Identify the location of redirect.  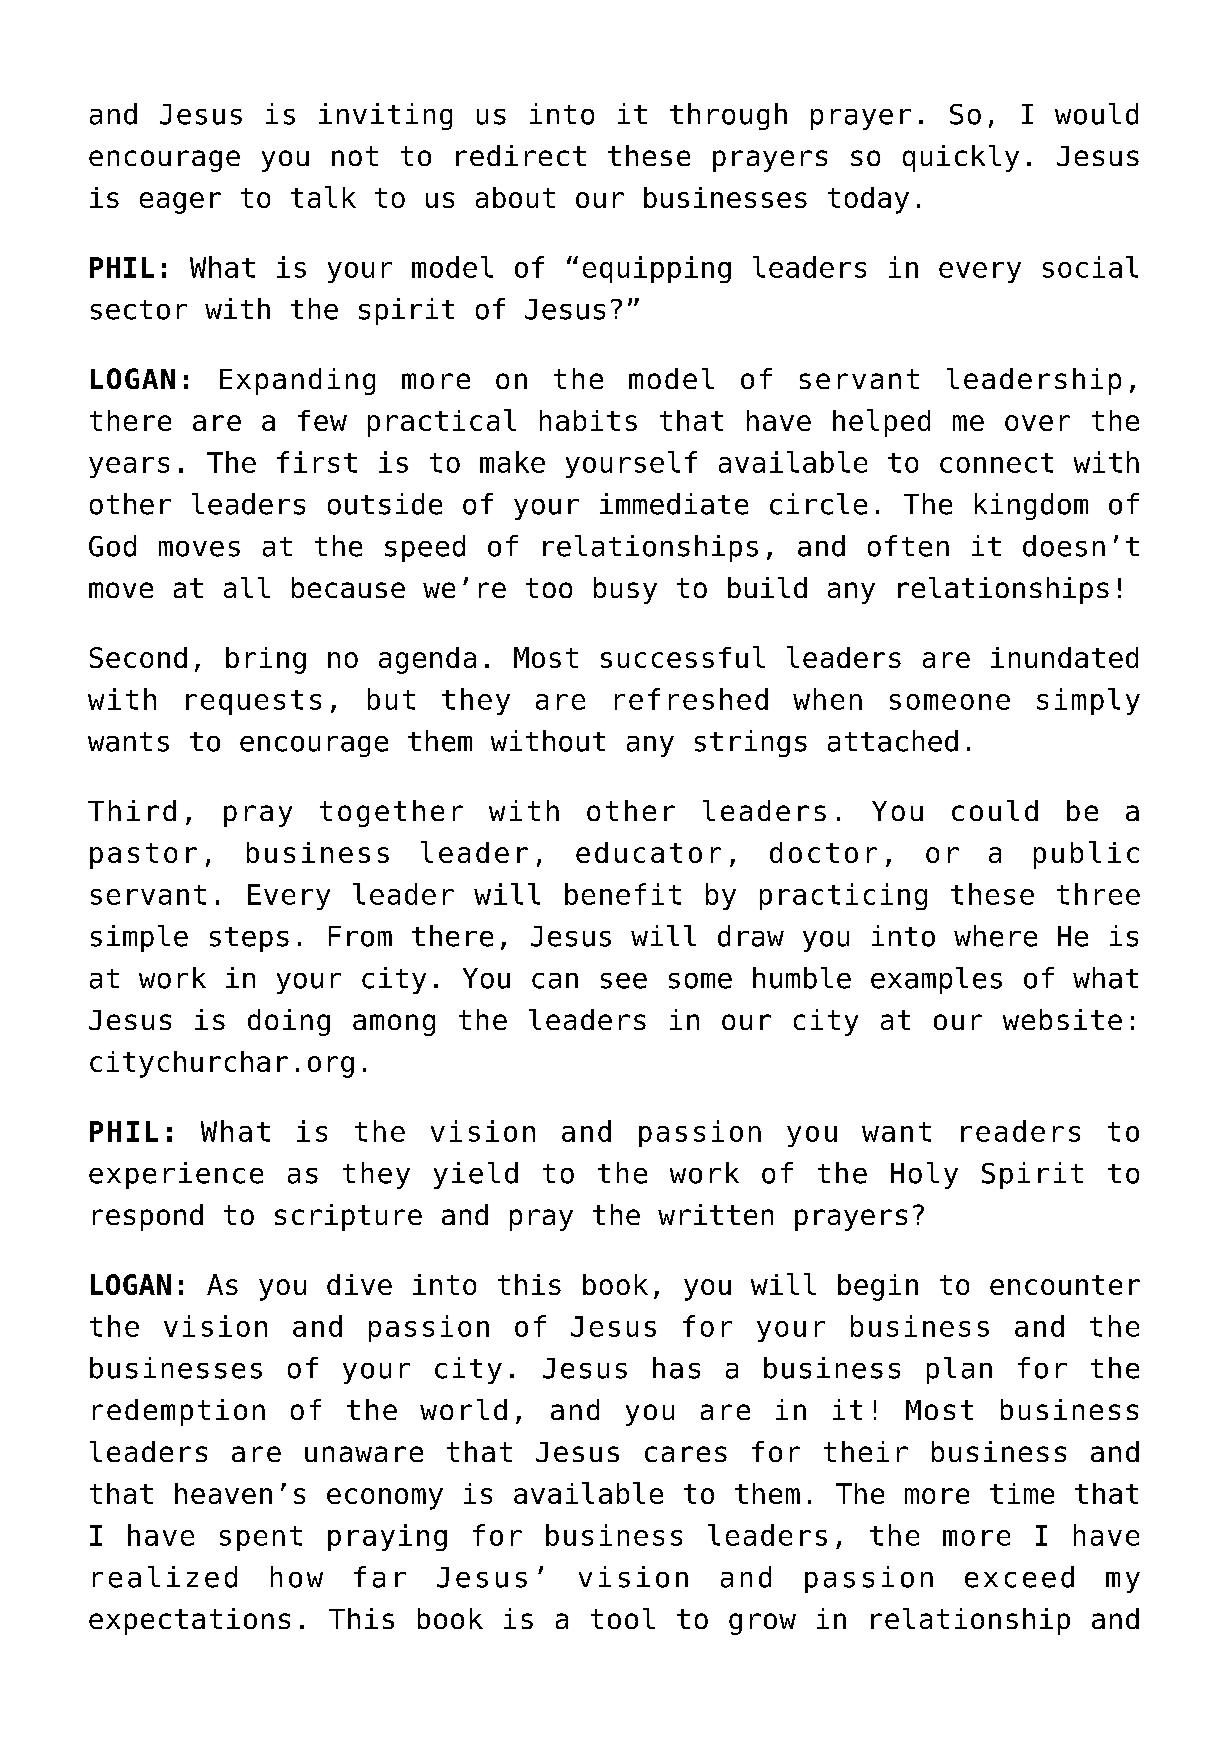
(521, 155).
